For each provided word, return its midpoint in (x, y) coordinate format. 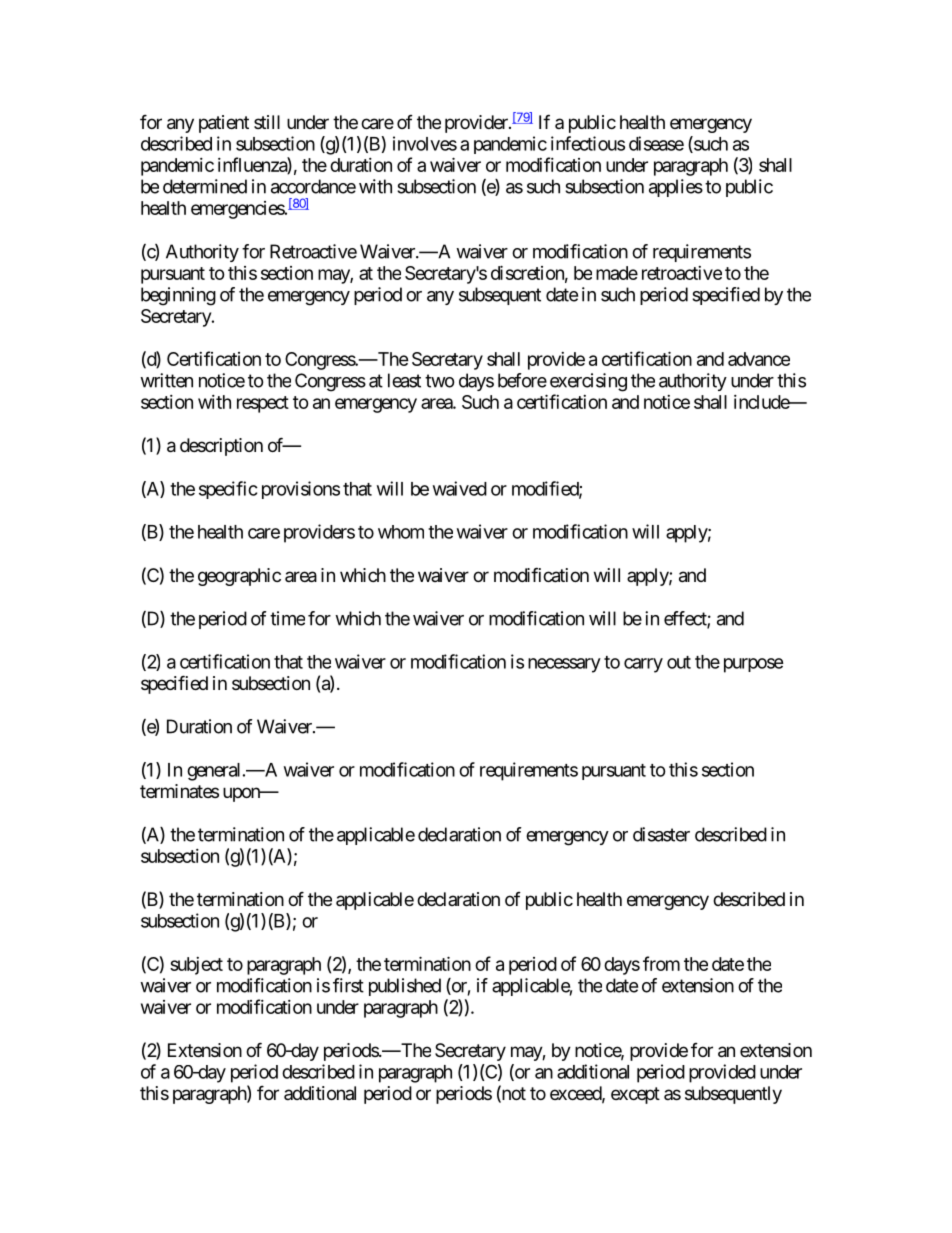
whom (401, 532)
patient (224, 124)
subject (196, 966)
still (267, 122)
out (679, 662)
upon (242, 794)
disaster (661, 834)
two (440, 381)
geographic (239, 577)
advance (759, 359)
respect (263, 404)
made (617, 273)
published (405, 987)
